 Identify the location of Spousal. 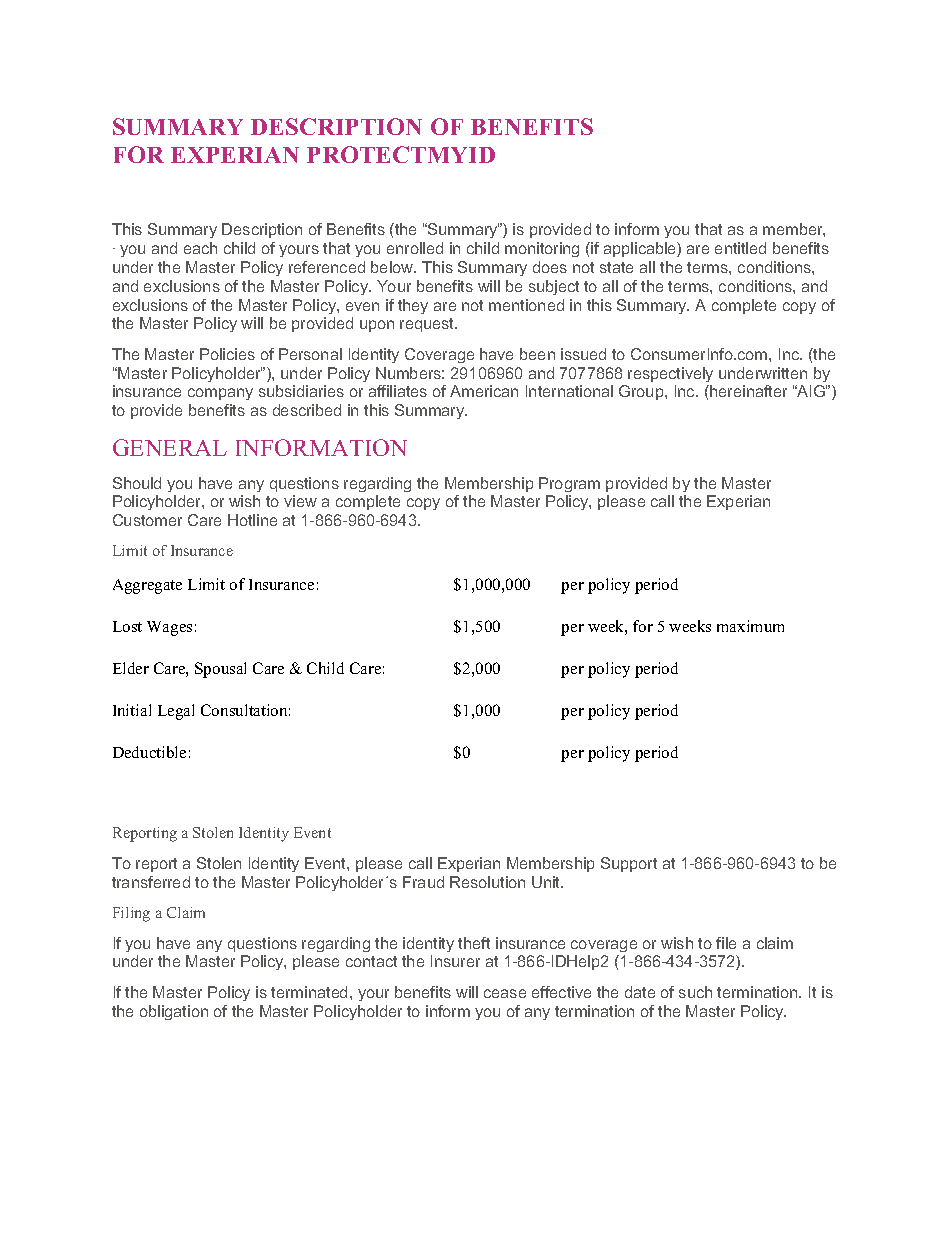
(220, 670).
